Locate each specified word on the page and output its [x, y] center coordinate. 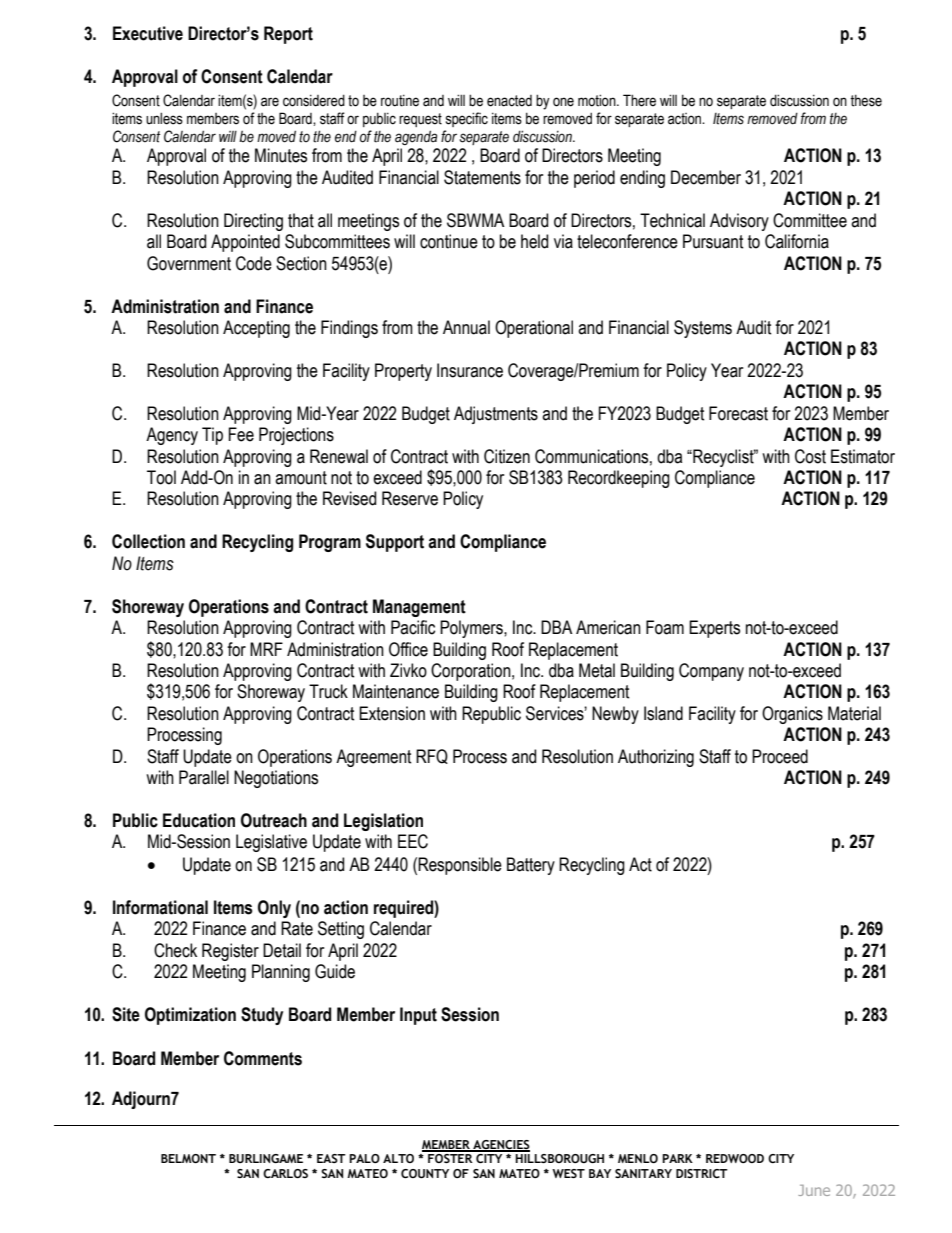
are [270, 102]
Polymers [472, 629]
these [866, 101]
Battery [531, 866]
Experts [714, 629]
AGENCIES [500, 1145]
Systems [703, 329]
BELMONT [188, 1158]
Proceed [780, 756]
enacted [509, 101]
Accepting [256, 329]
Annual [466, 327]
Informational [160, 907]
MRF [266, 649]
